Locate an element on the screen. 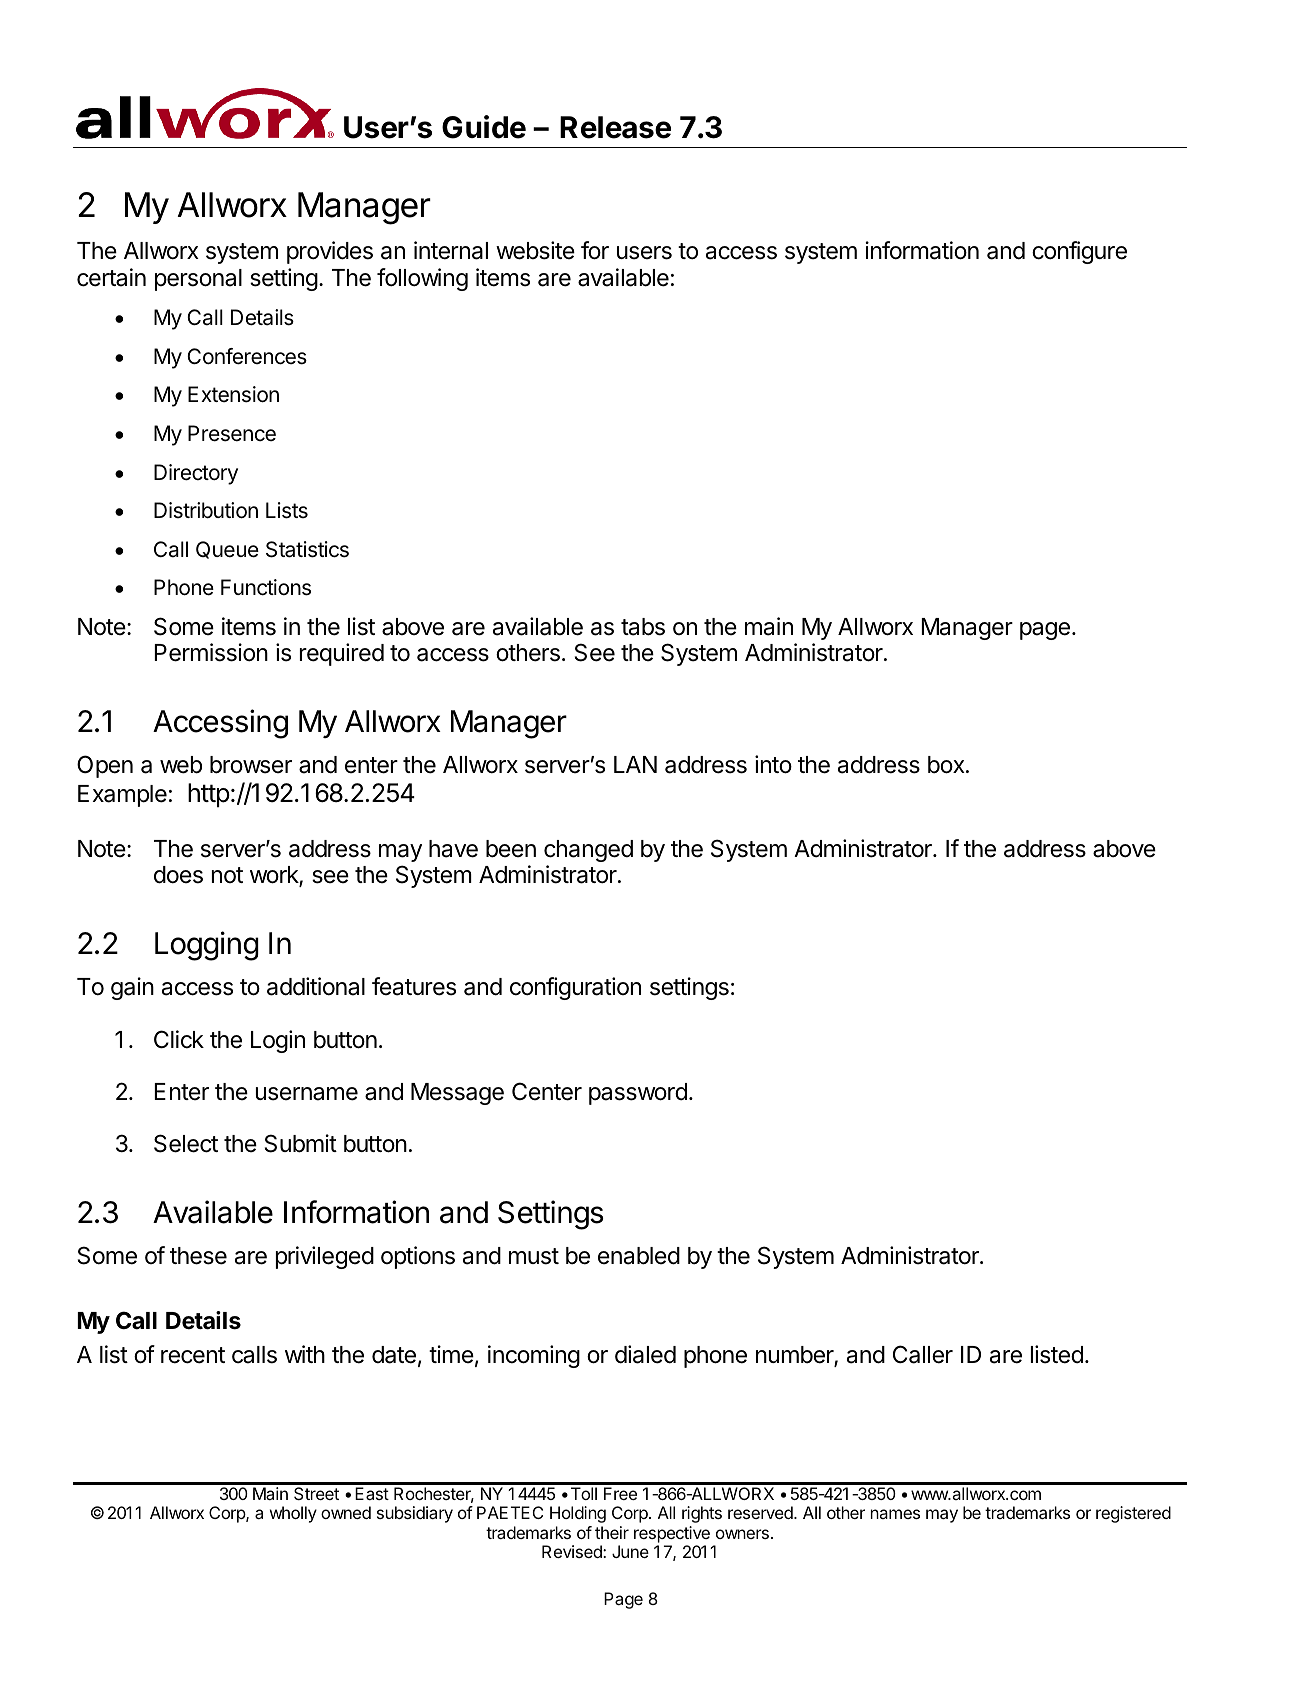 Image resolution: width=1299 pixels, height=1682 pixels. configure is located at coordinates (1079, 252).
